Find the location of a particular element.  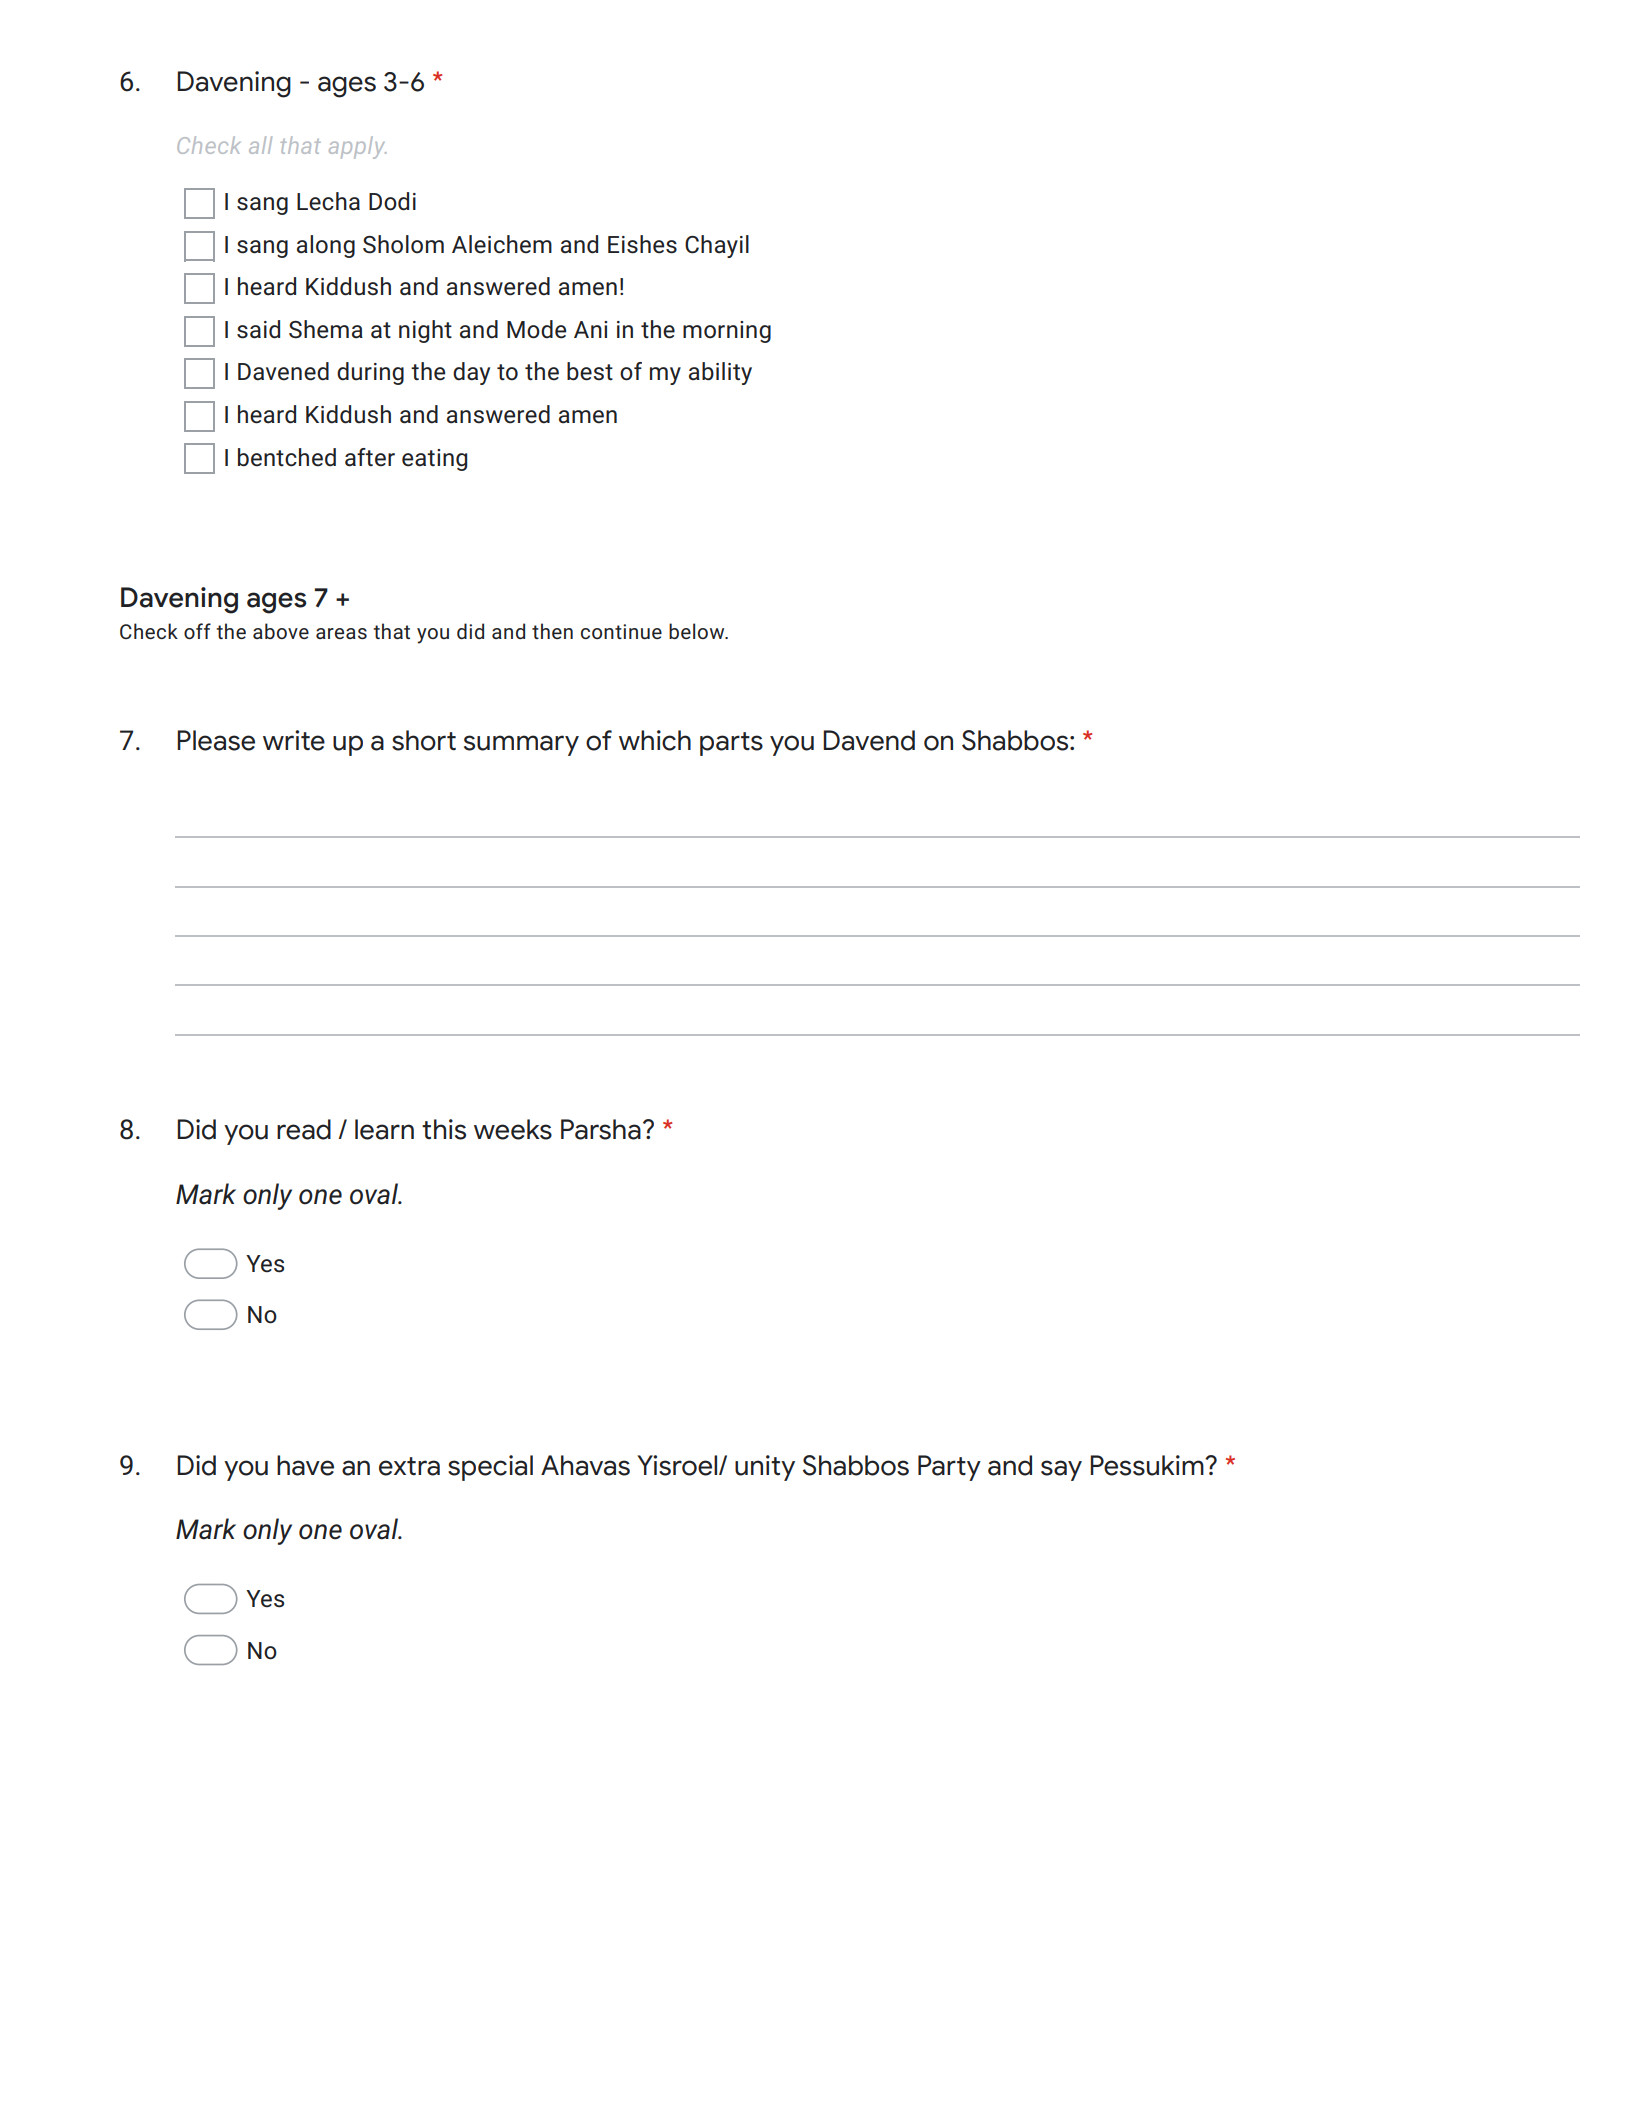

continue is located at coordinates (621, 631).
